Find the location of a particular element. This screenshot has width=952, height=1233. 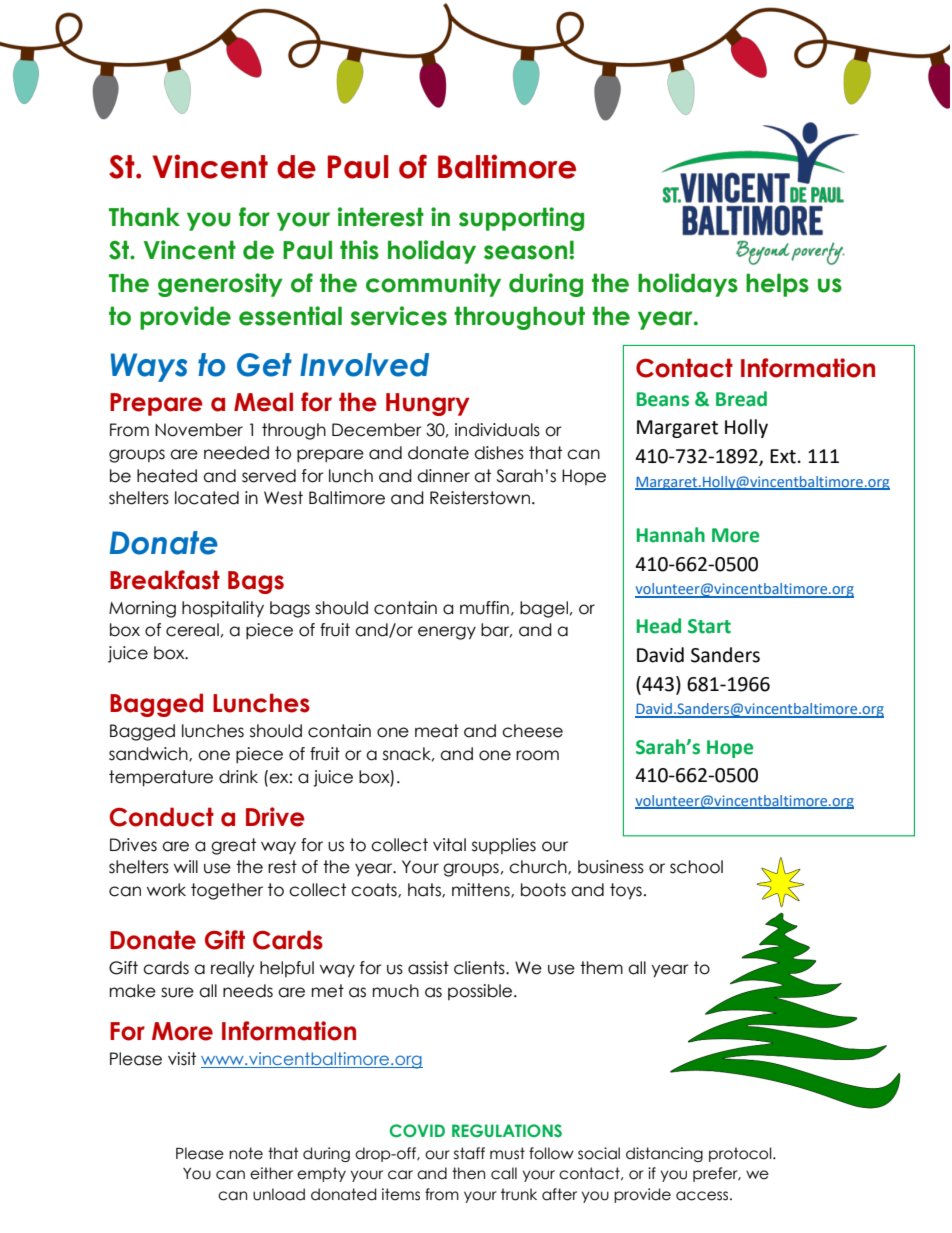

will is located at coordinates (186, 866).
